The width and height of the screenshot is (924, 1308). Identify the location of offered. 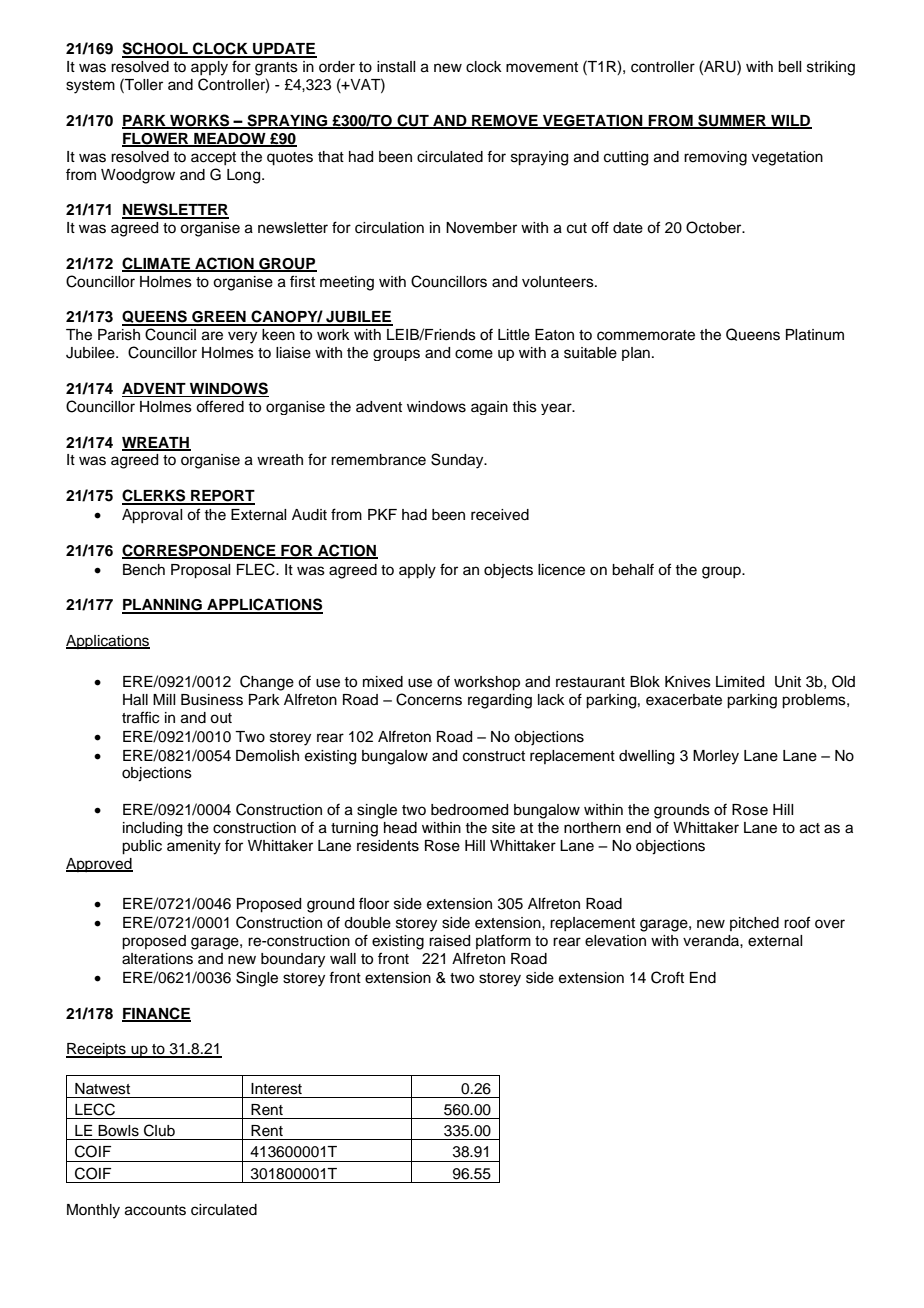
(220, 406).
